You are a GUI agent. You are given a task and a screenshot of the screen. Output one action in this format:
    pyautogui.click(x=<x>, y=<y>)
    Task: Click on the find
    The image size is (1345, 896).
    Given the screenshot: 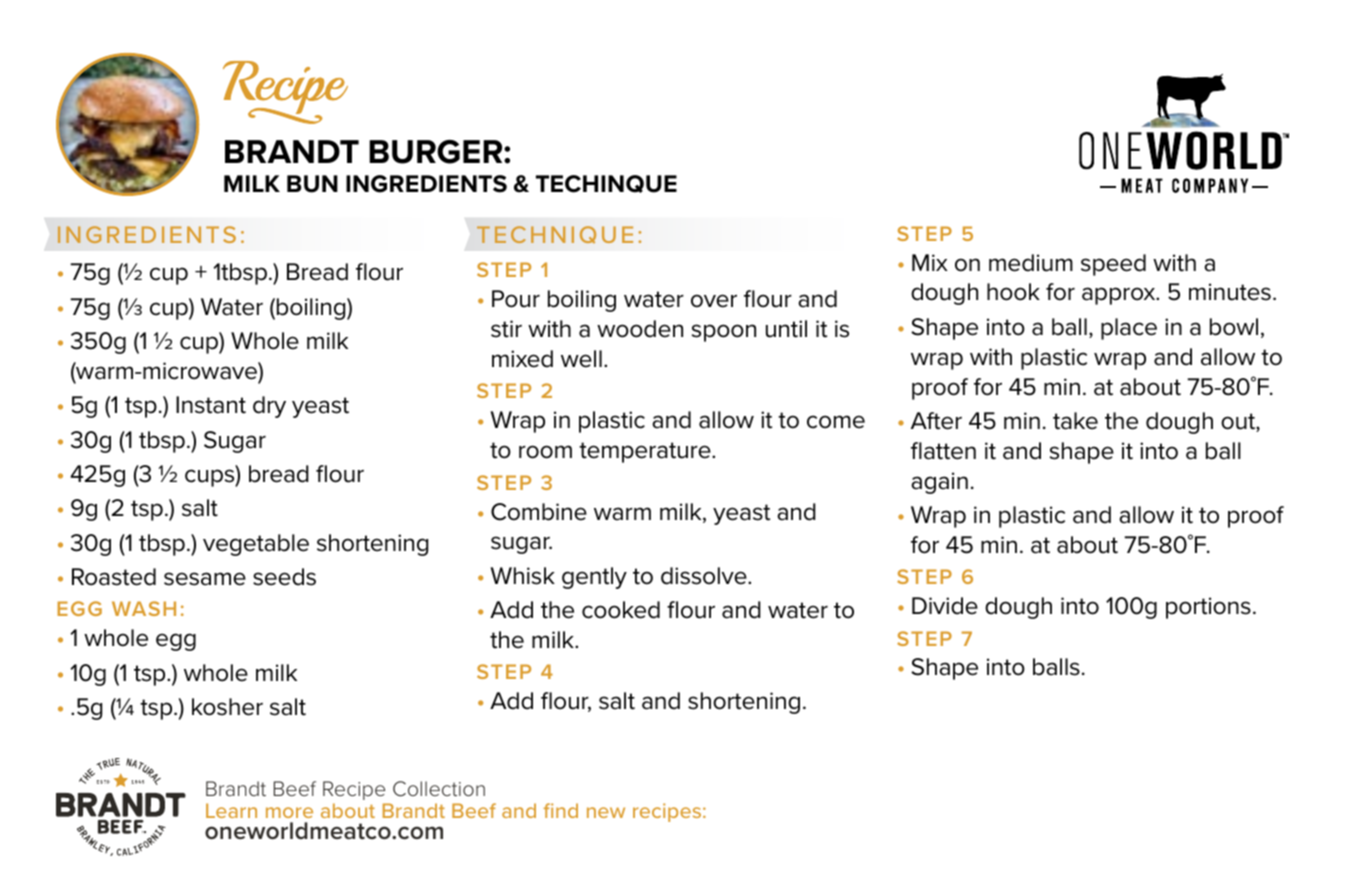 What is the action you would take?
    pyautogui.click(x=560, y=810)
